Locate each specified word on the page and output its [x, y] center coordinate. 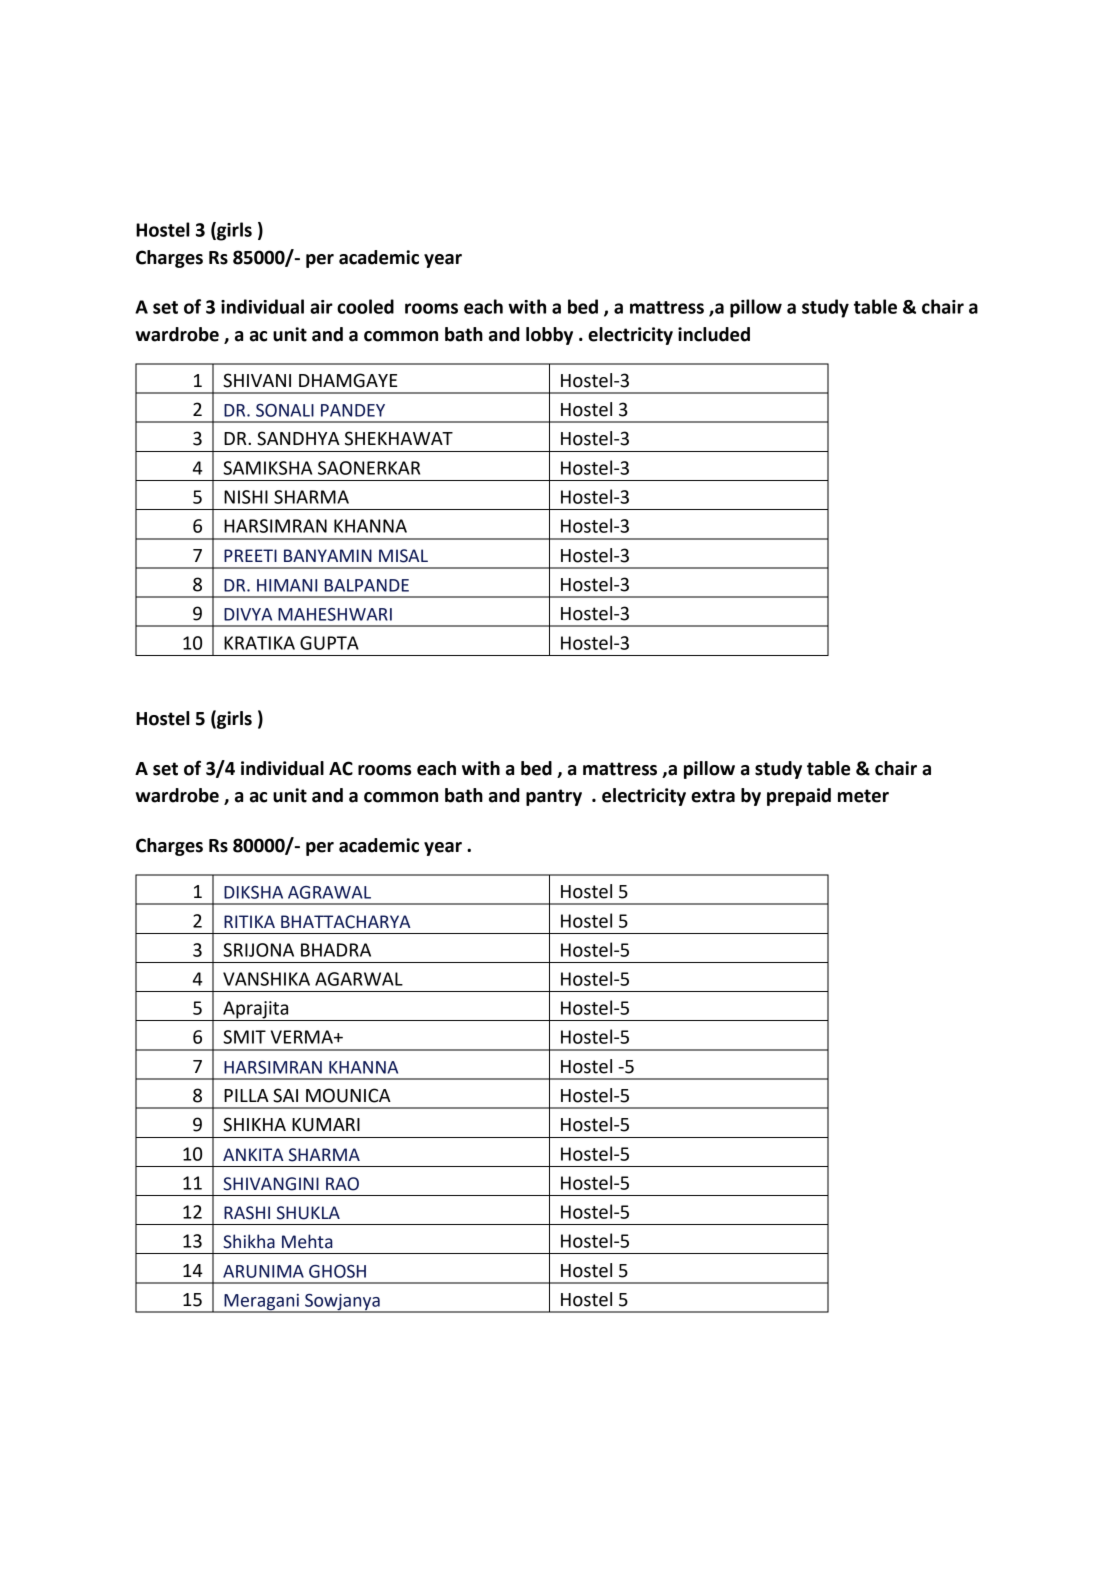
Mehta [307, 1241]
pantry [554, 797]
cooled [365, 306]
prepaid [799, 797]
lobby [549, 336]
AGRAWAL [329, 892]
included [714, 334]
